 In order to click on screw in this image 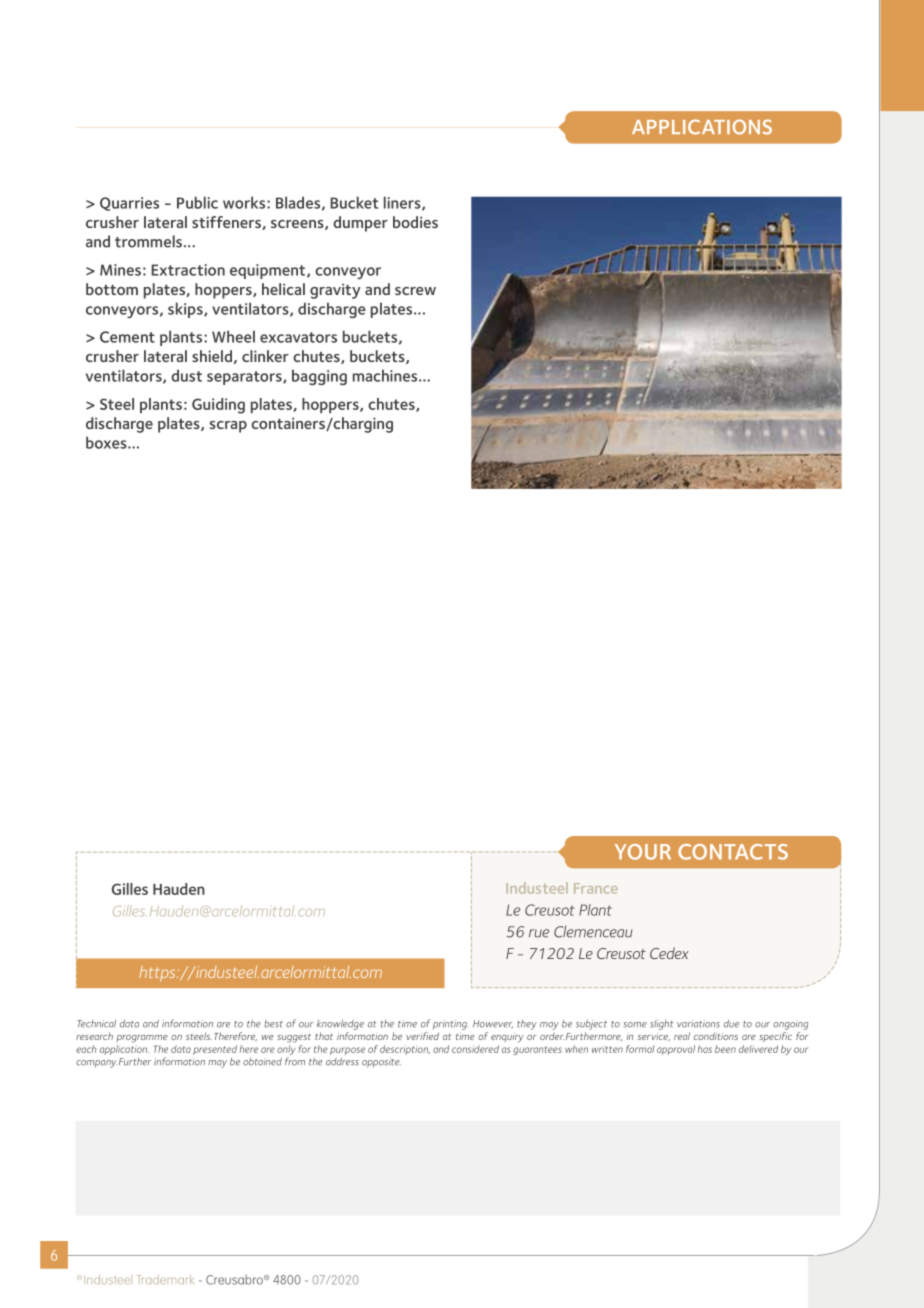, I will do `click(415, 291)`.
